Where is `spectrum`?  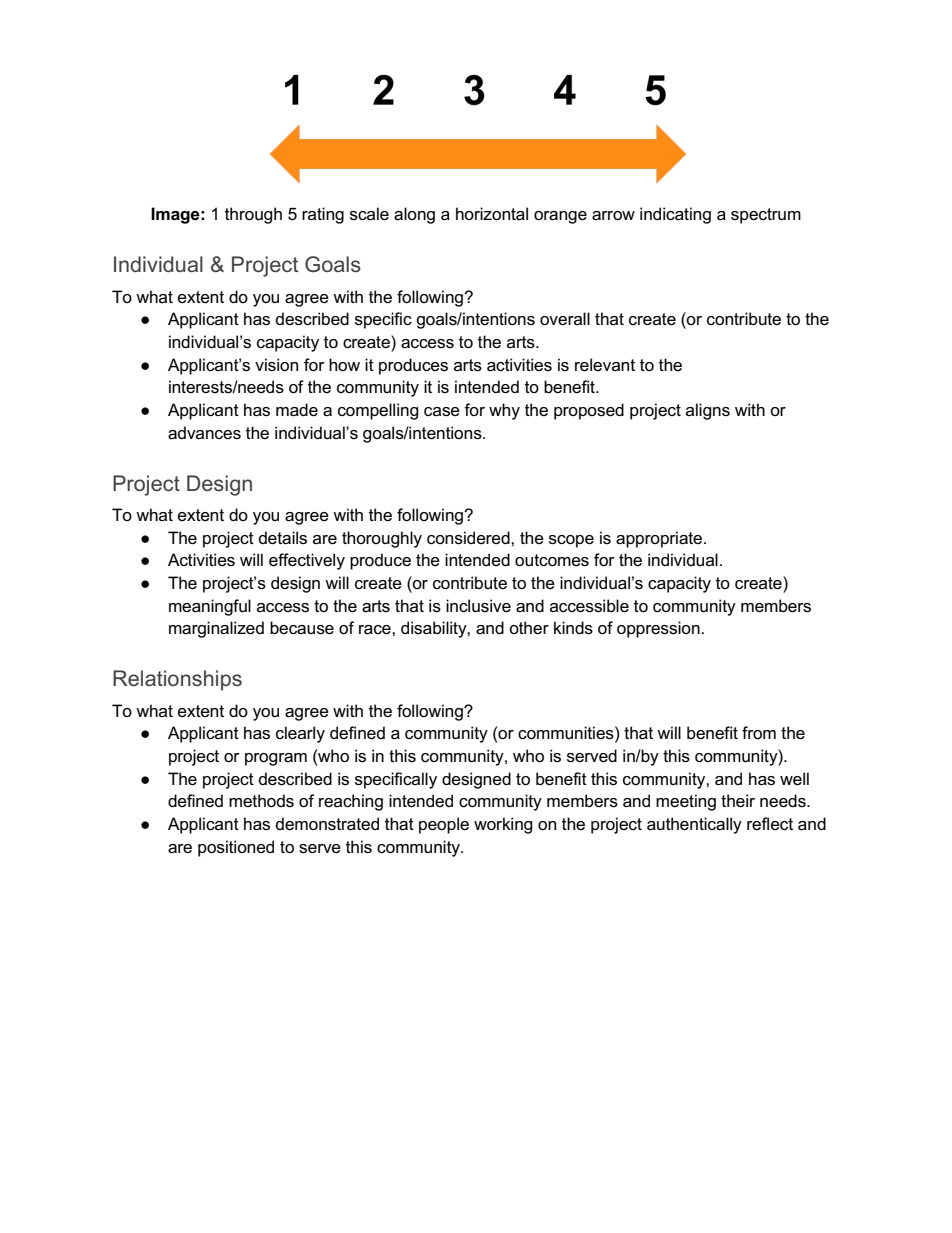 spectrum is located at coordinates (766, 216).
